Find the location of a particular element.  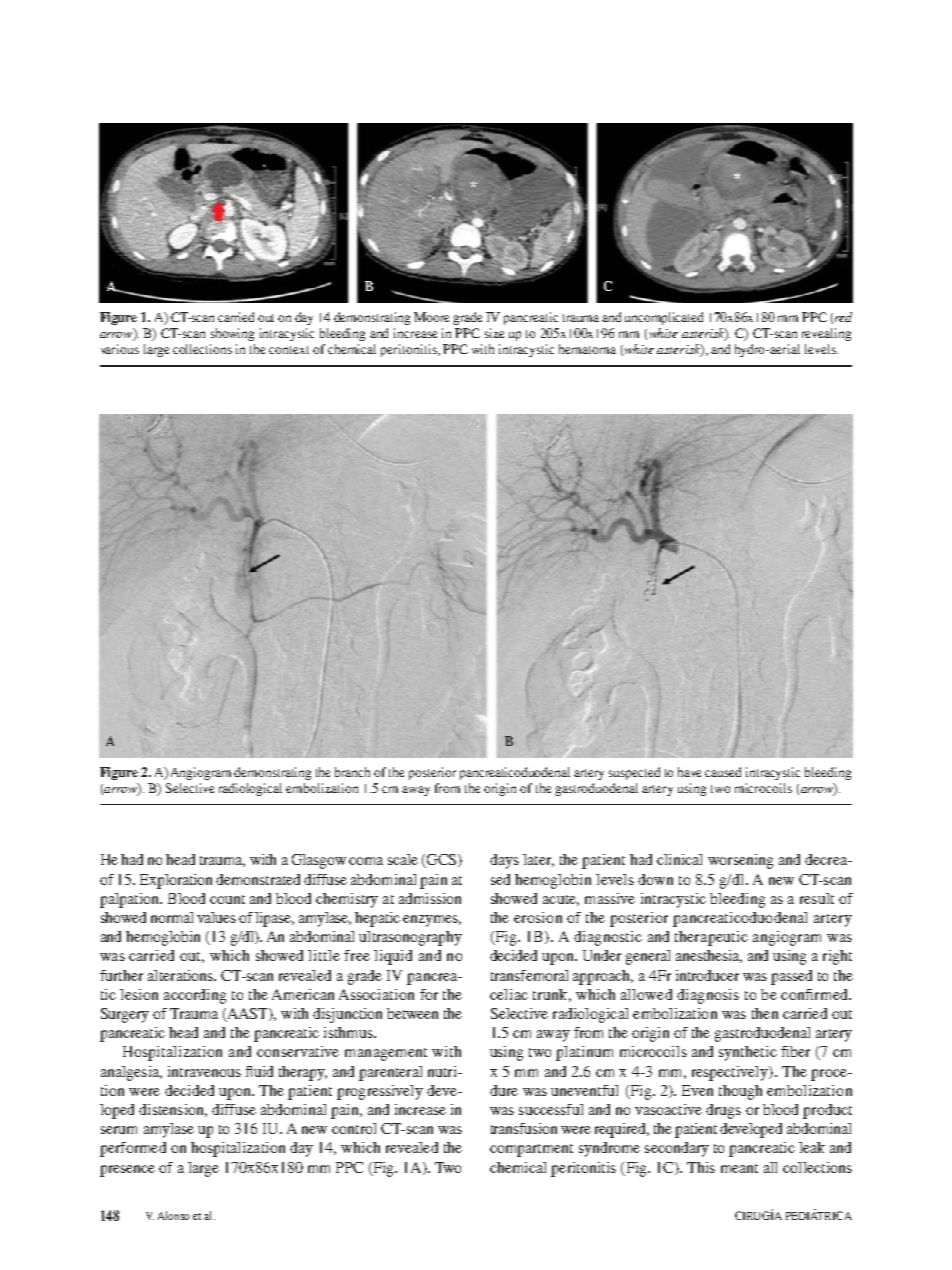

showing is located at coordinates (232, 334).
